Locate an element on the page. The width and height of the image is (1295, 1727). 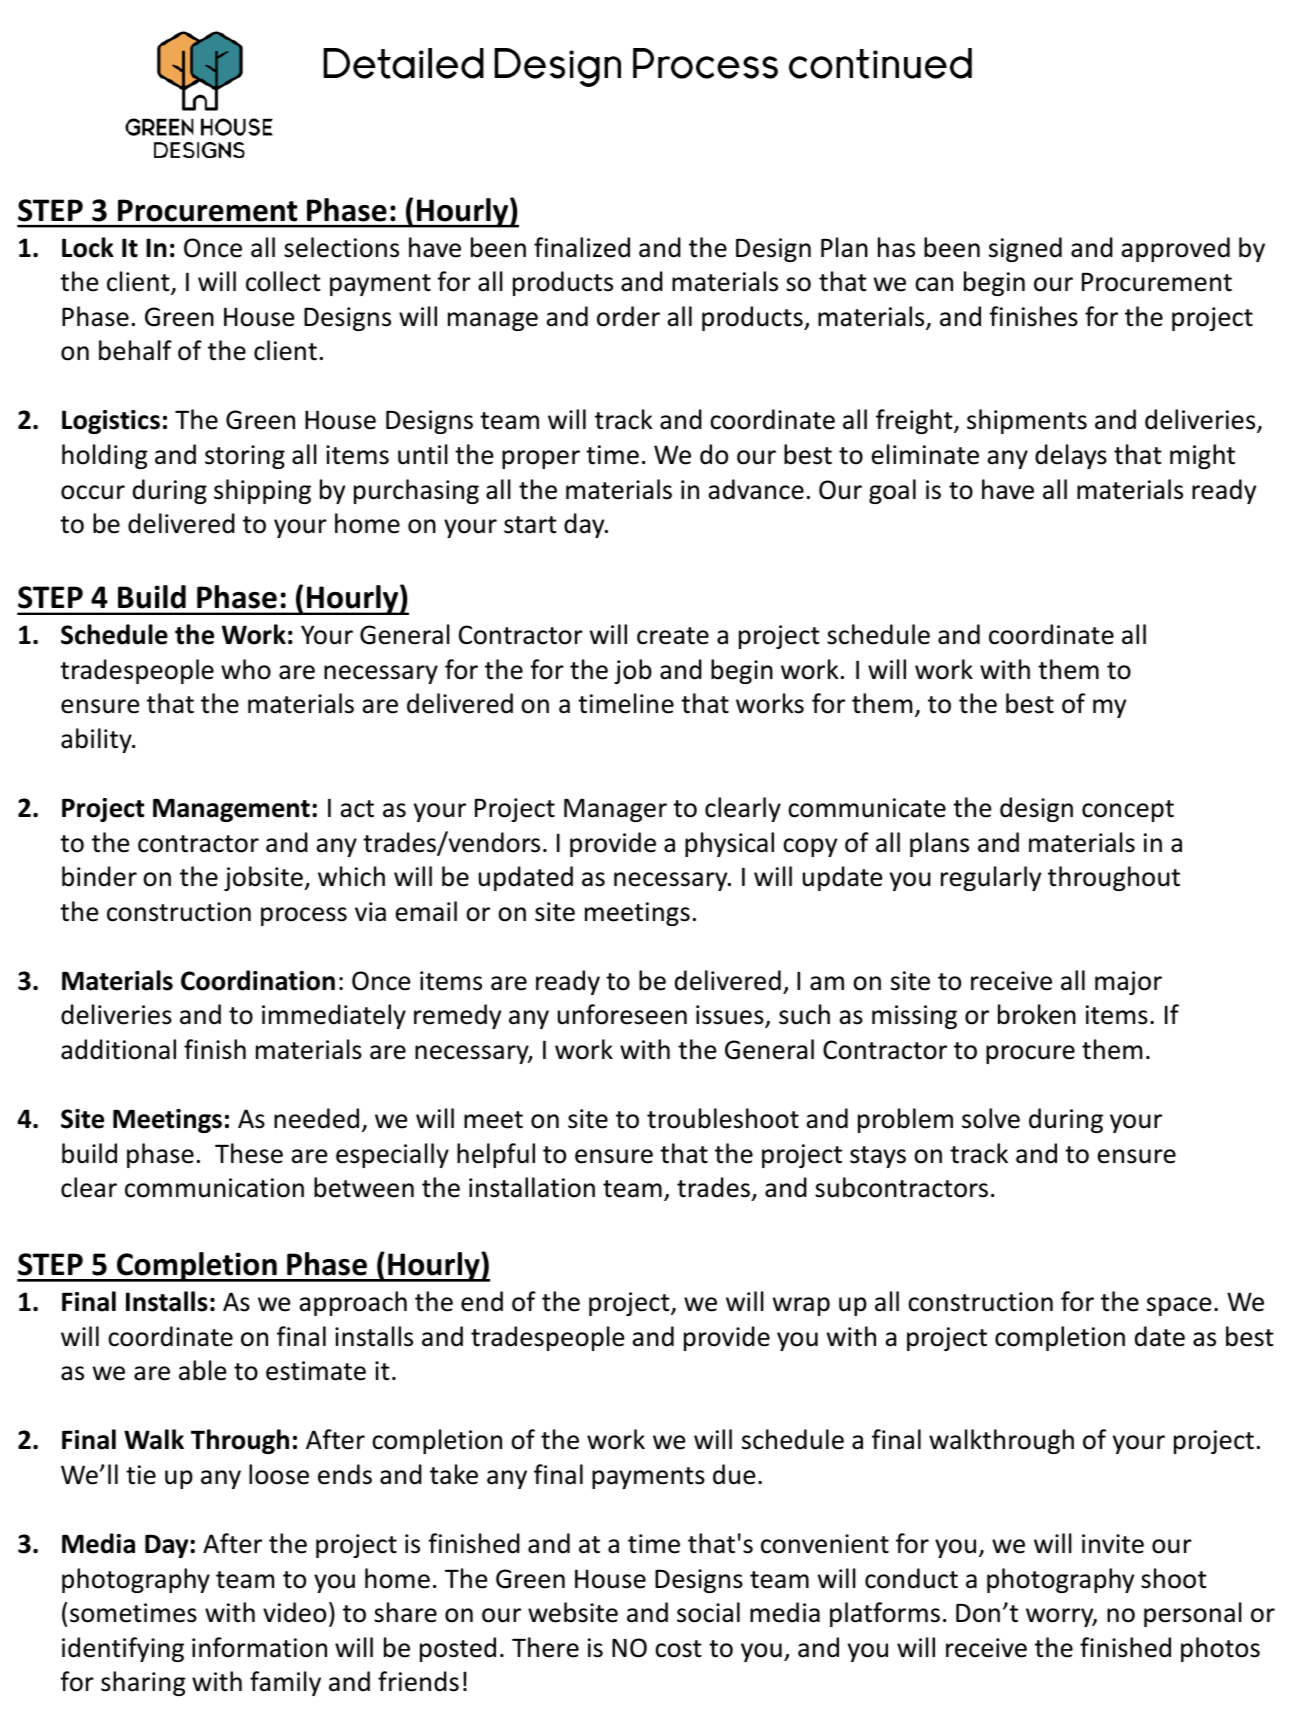
personal is located at coordinates (1193, 1614).
